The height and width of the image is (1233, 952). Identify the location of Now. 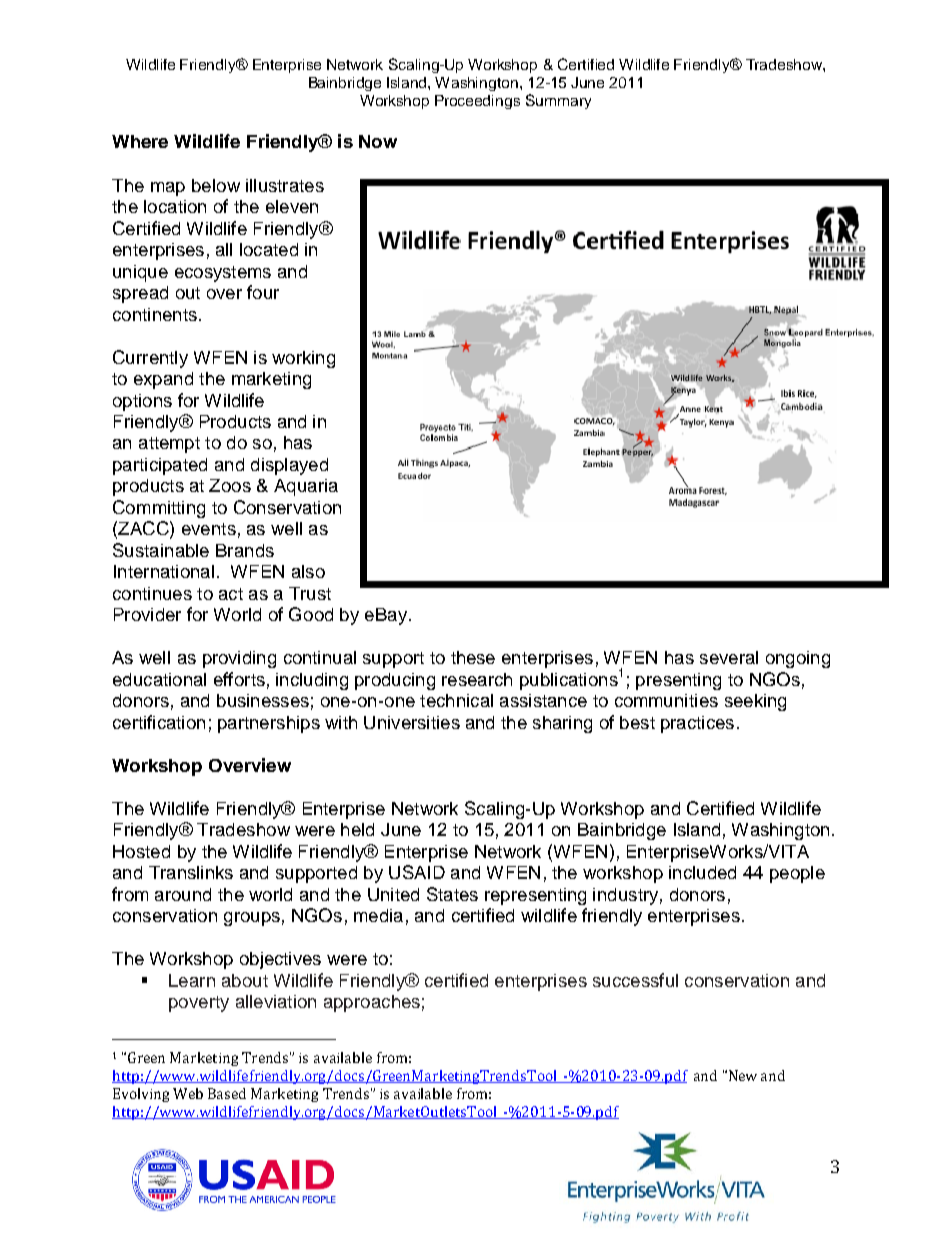
(378, 141).
